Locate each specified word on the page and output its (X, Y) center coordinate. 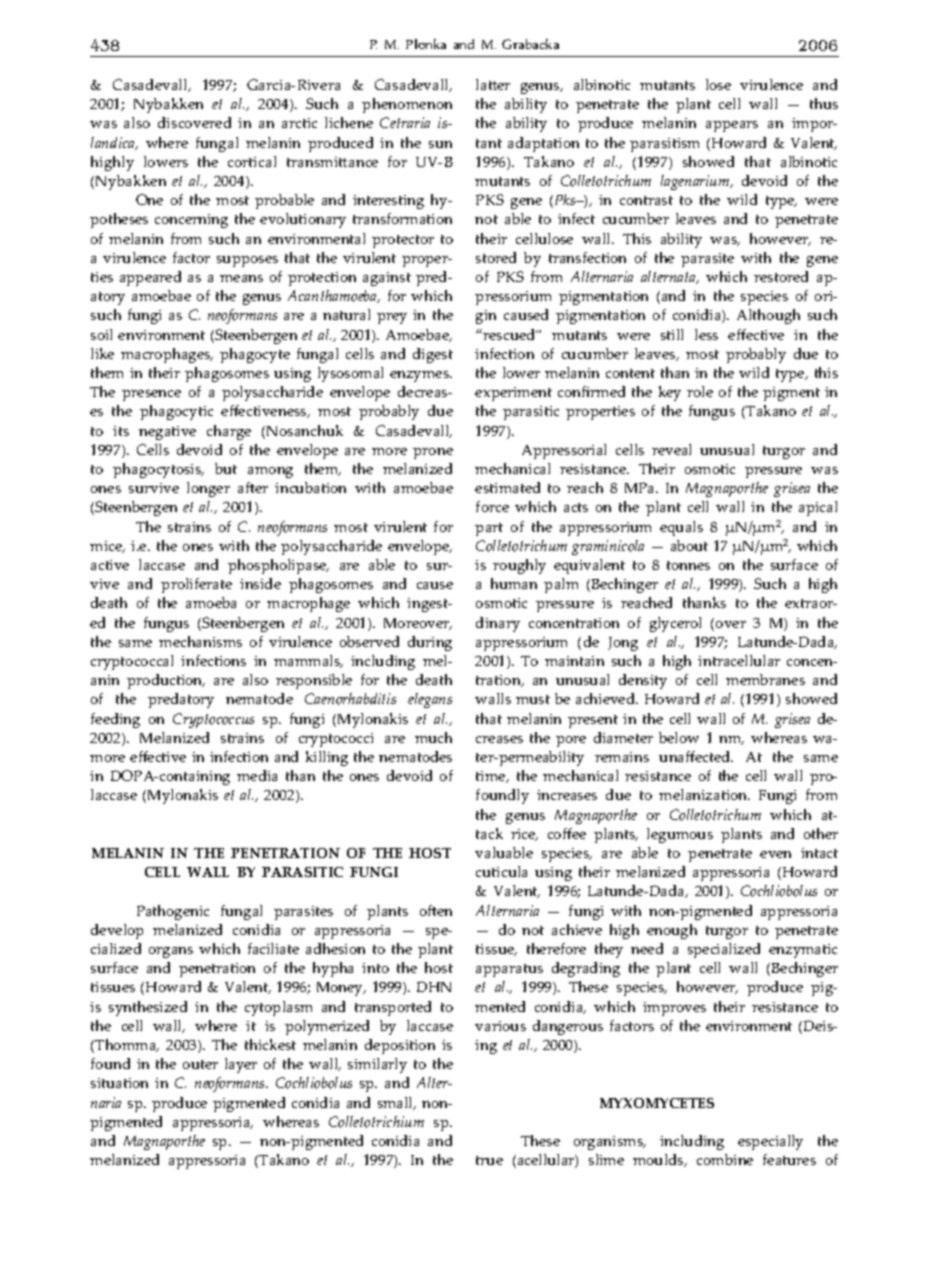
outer (200, 1064)
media (257, 775)
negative (167, 433)
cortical (252, 161)
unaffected (696, 756)
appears (732, 126)
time (492, 777)
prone (433, 453)
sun (440, 144)
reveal (671, 449)
